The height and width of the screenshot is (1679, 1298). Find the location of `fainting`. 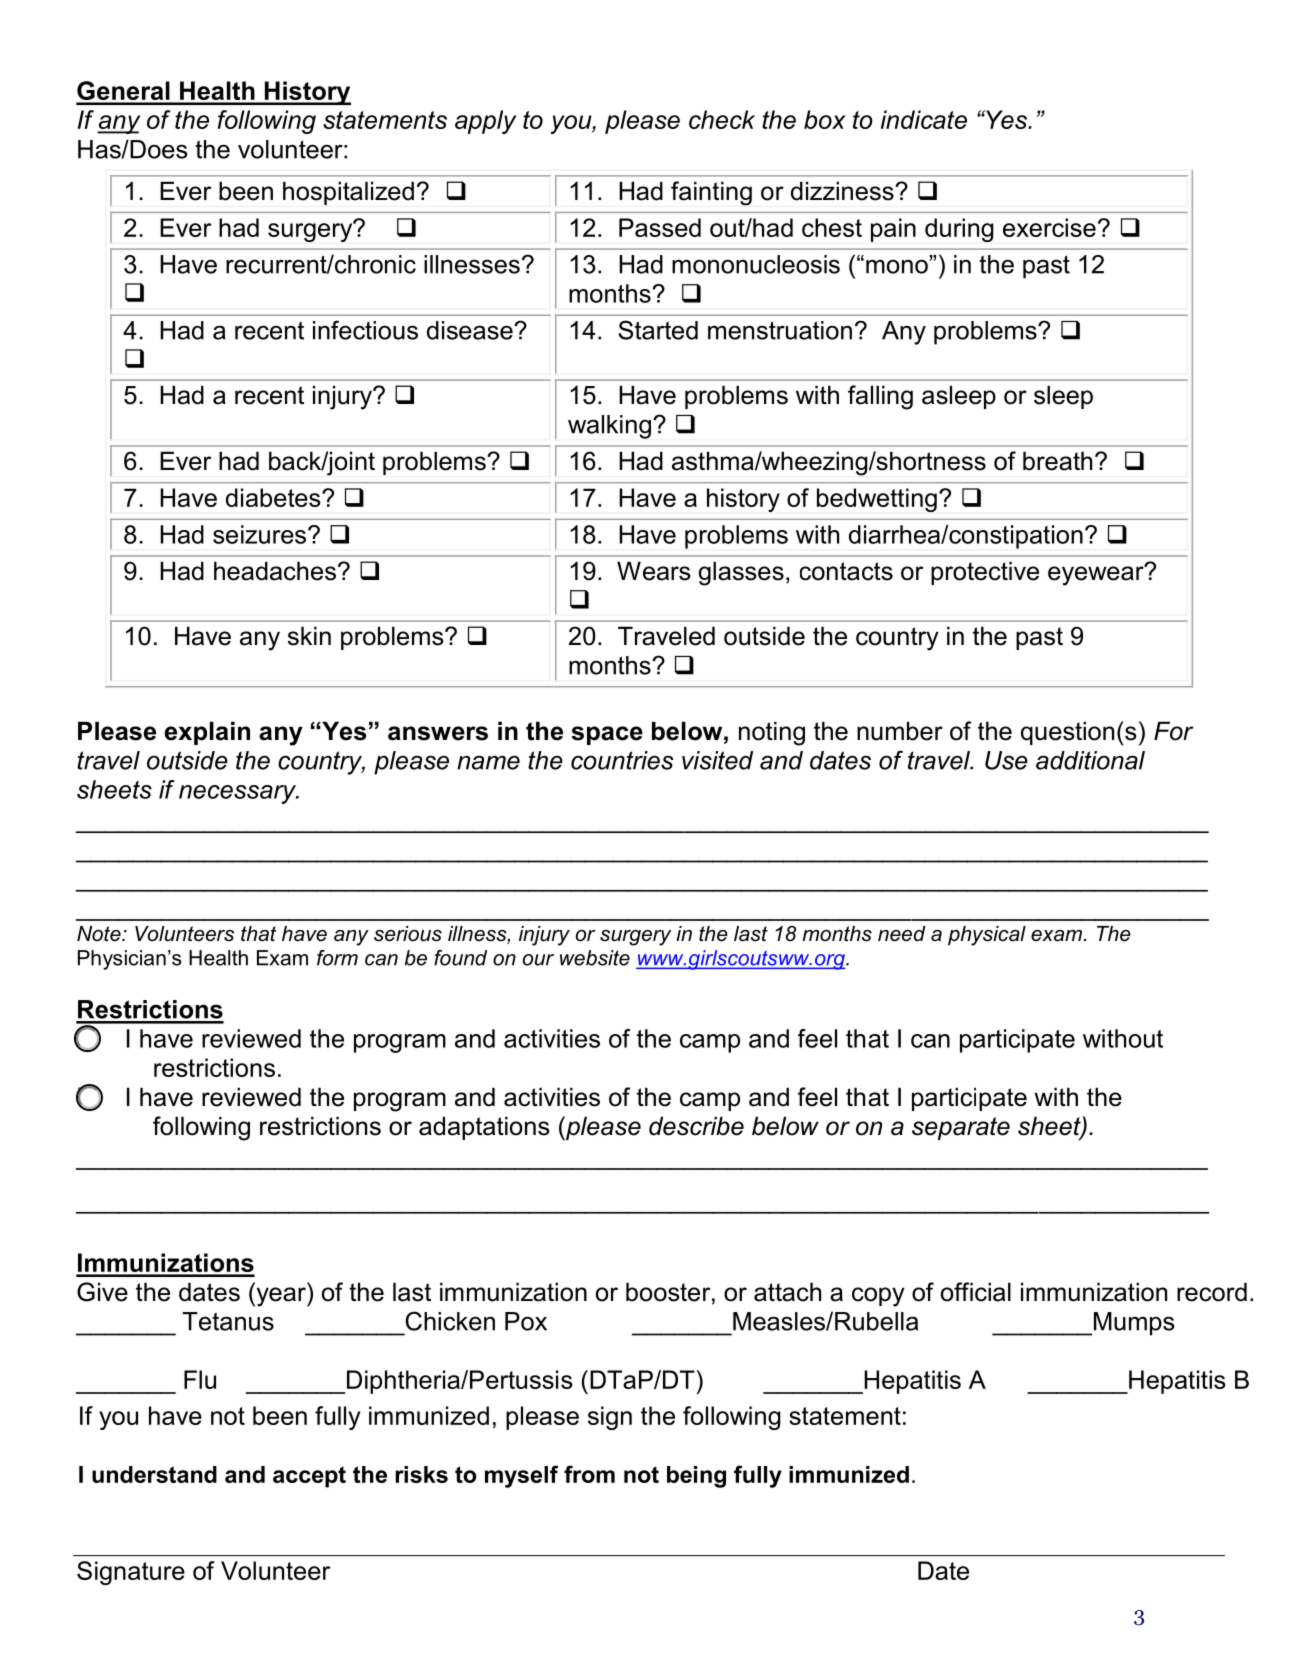

fainting is located at coordinates (711, 193).
